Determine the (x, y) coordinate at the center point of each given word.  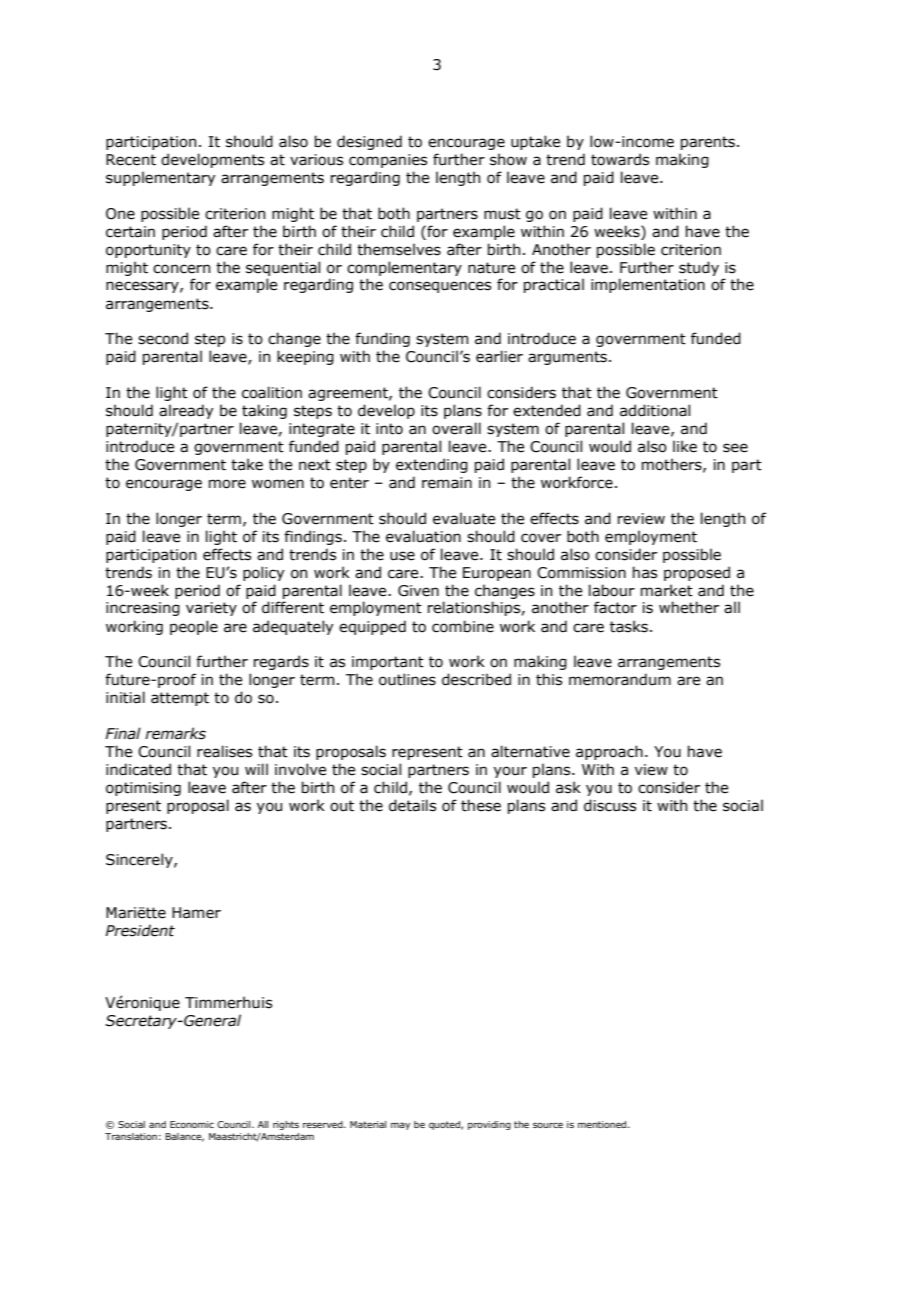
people (194, 627)
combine (463, 626)
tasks (630, 626)
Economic (192, 1124)
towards (620, 159)
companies (388, 161)
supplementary (160, 178)
